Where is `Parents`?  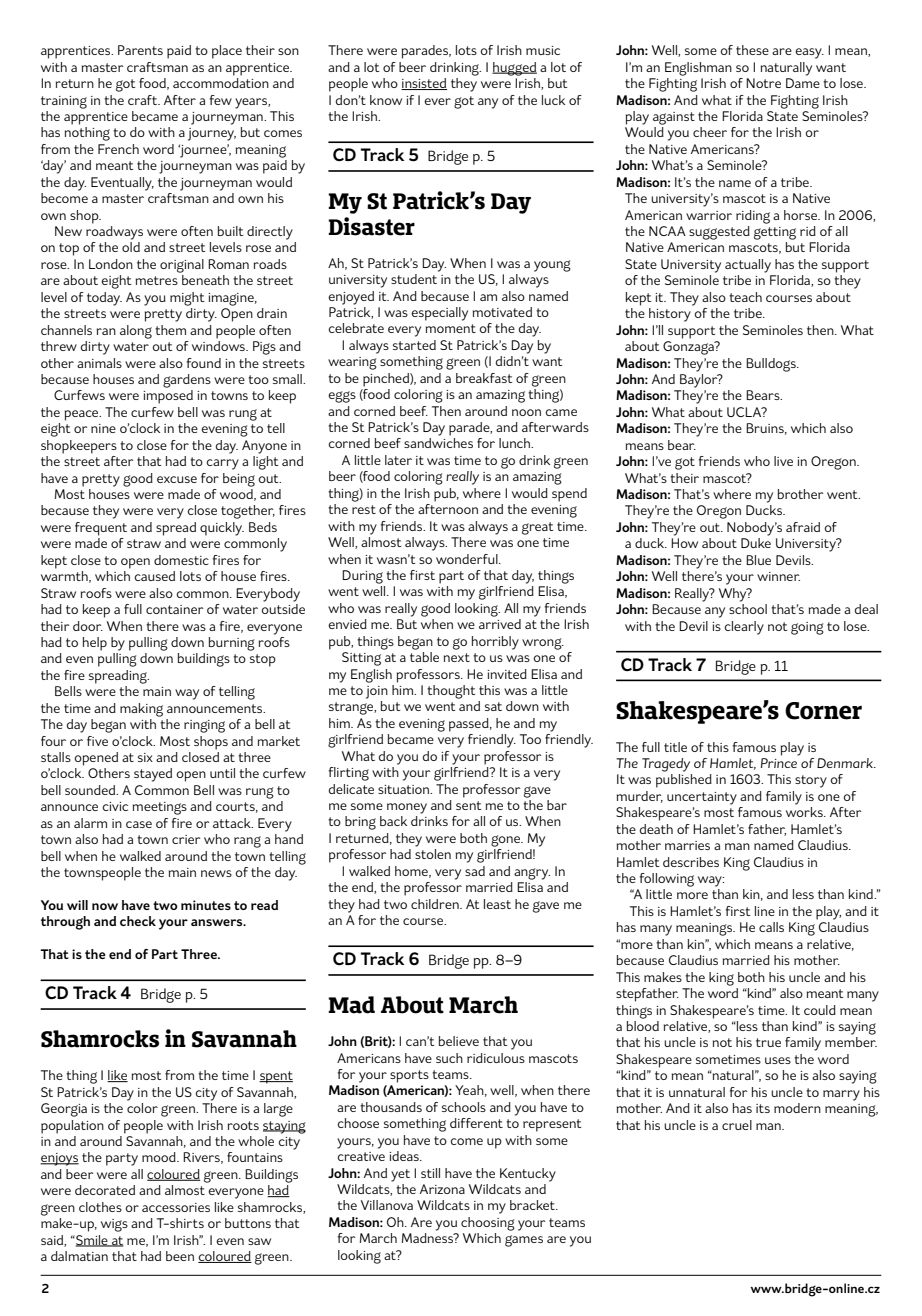 Parents is located at coordinates (140, 50).
